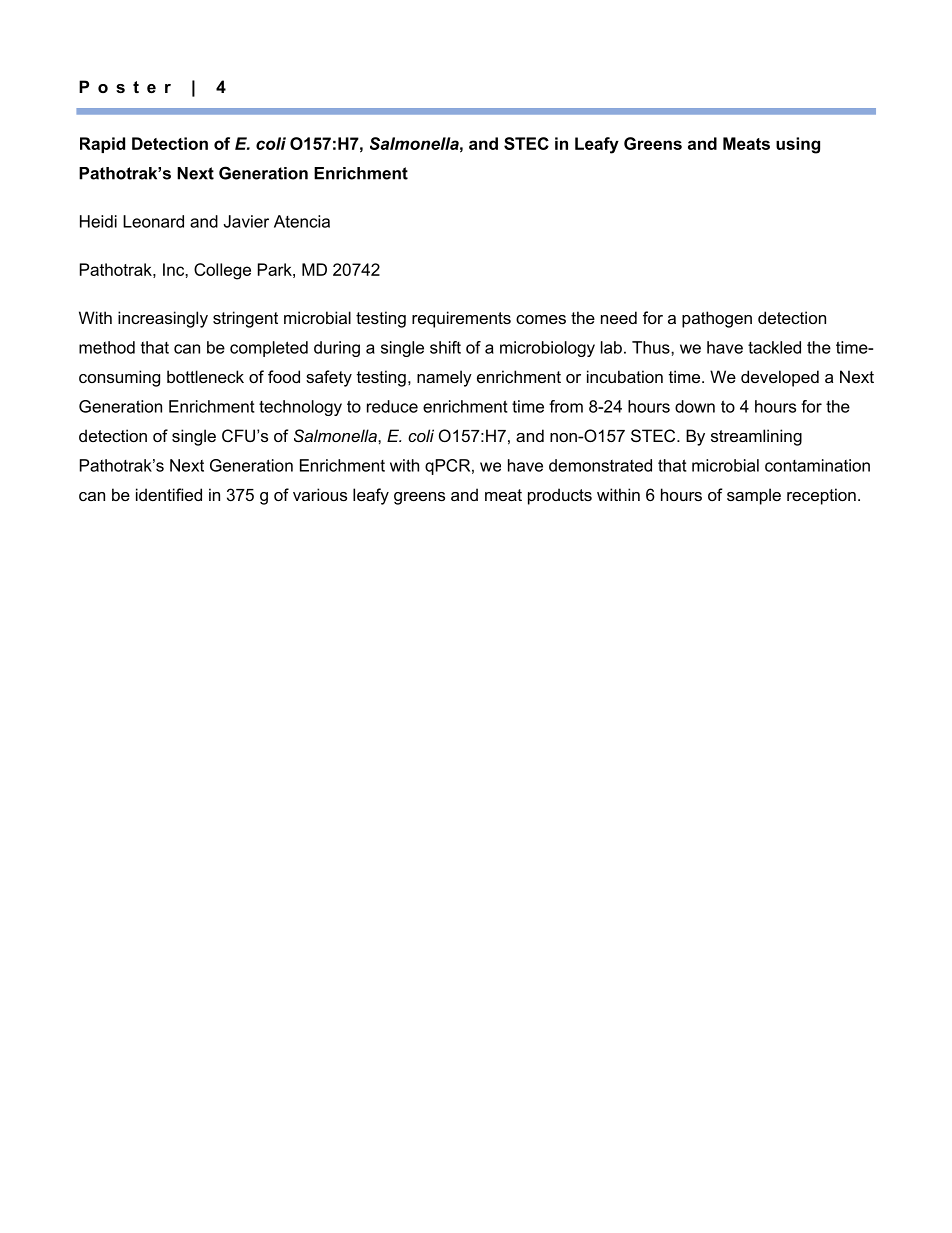 Image resolution: width=952 pixels, height=1233 pixels. What do you see at coordinates (102, 145) in the image?
I see `Rapid` at bounding box center [102, 145].
